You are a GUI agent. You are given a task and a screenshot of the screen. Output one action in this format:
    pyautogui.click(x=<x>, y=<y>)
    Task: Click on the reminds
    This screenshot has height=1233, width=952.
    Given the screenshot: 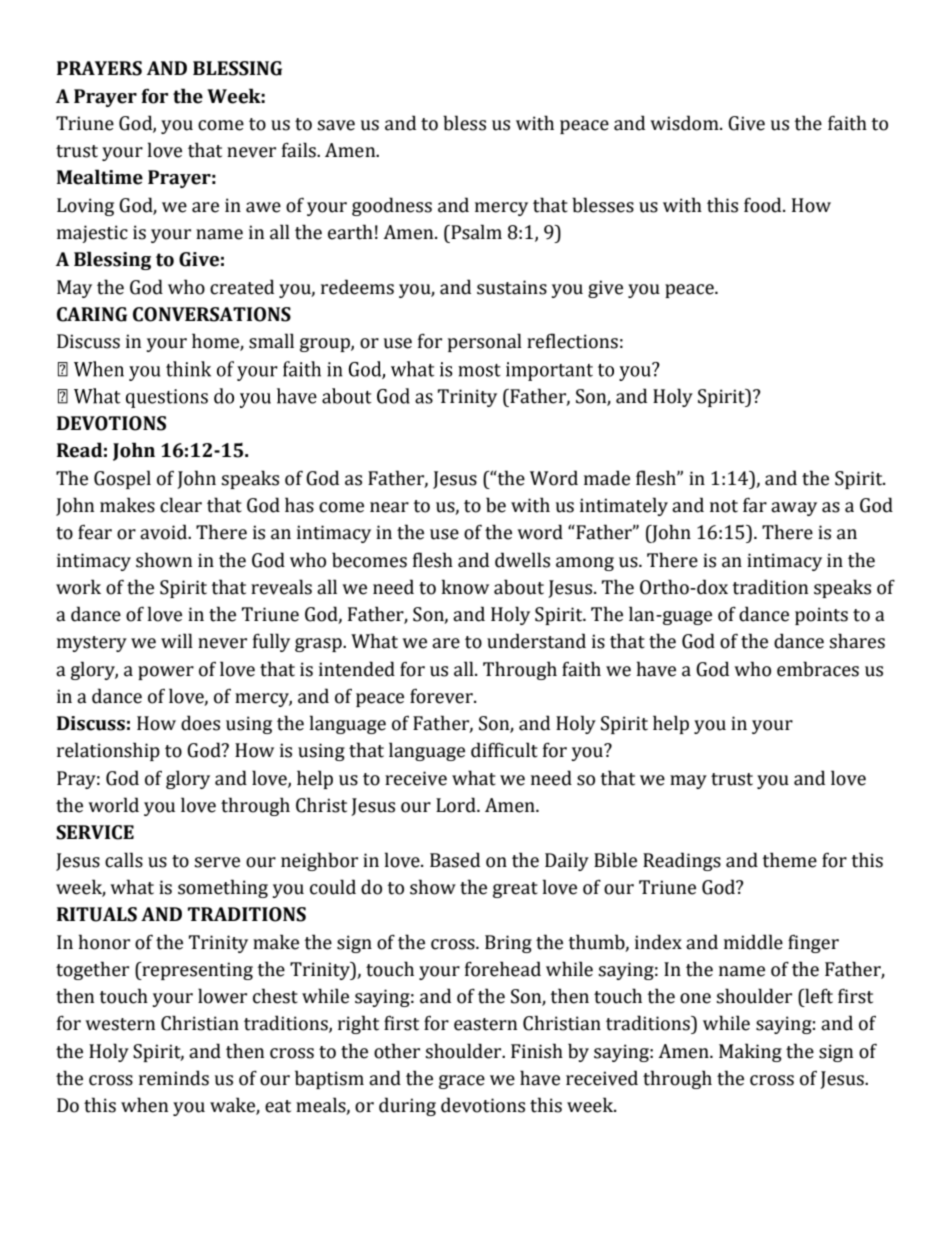 What is the action you would take?
    pyautogui.click(x=174, y=1078)
